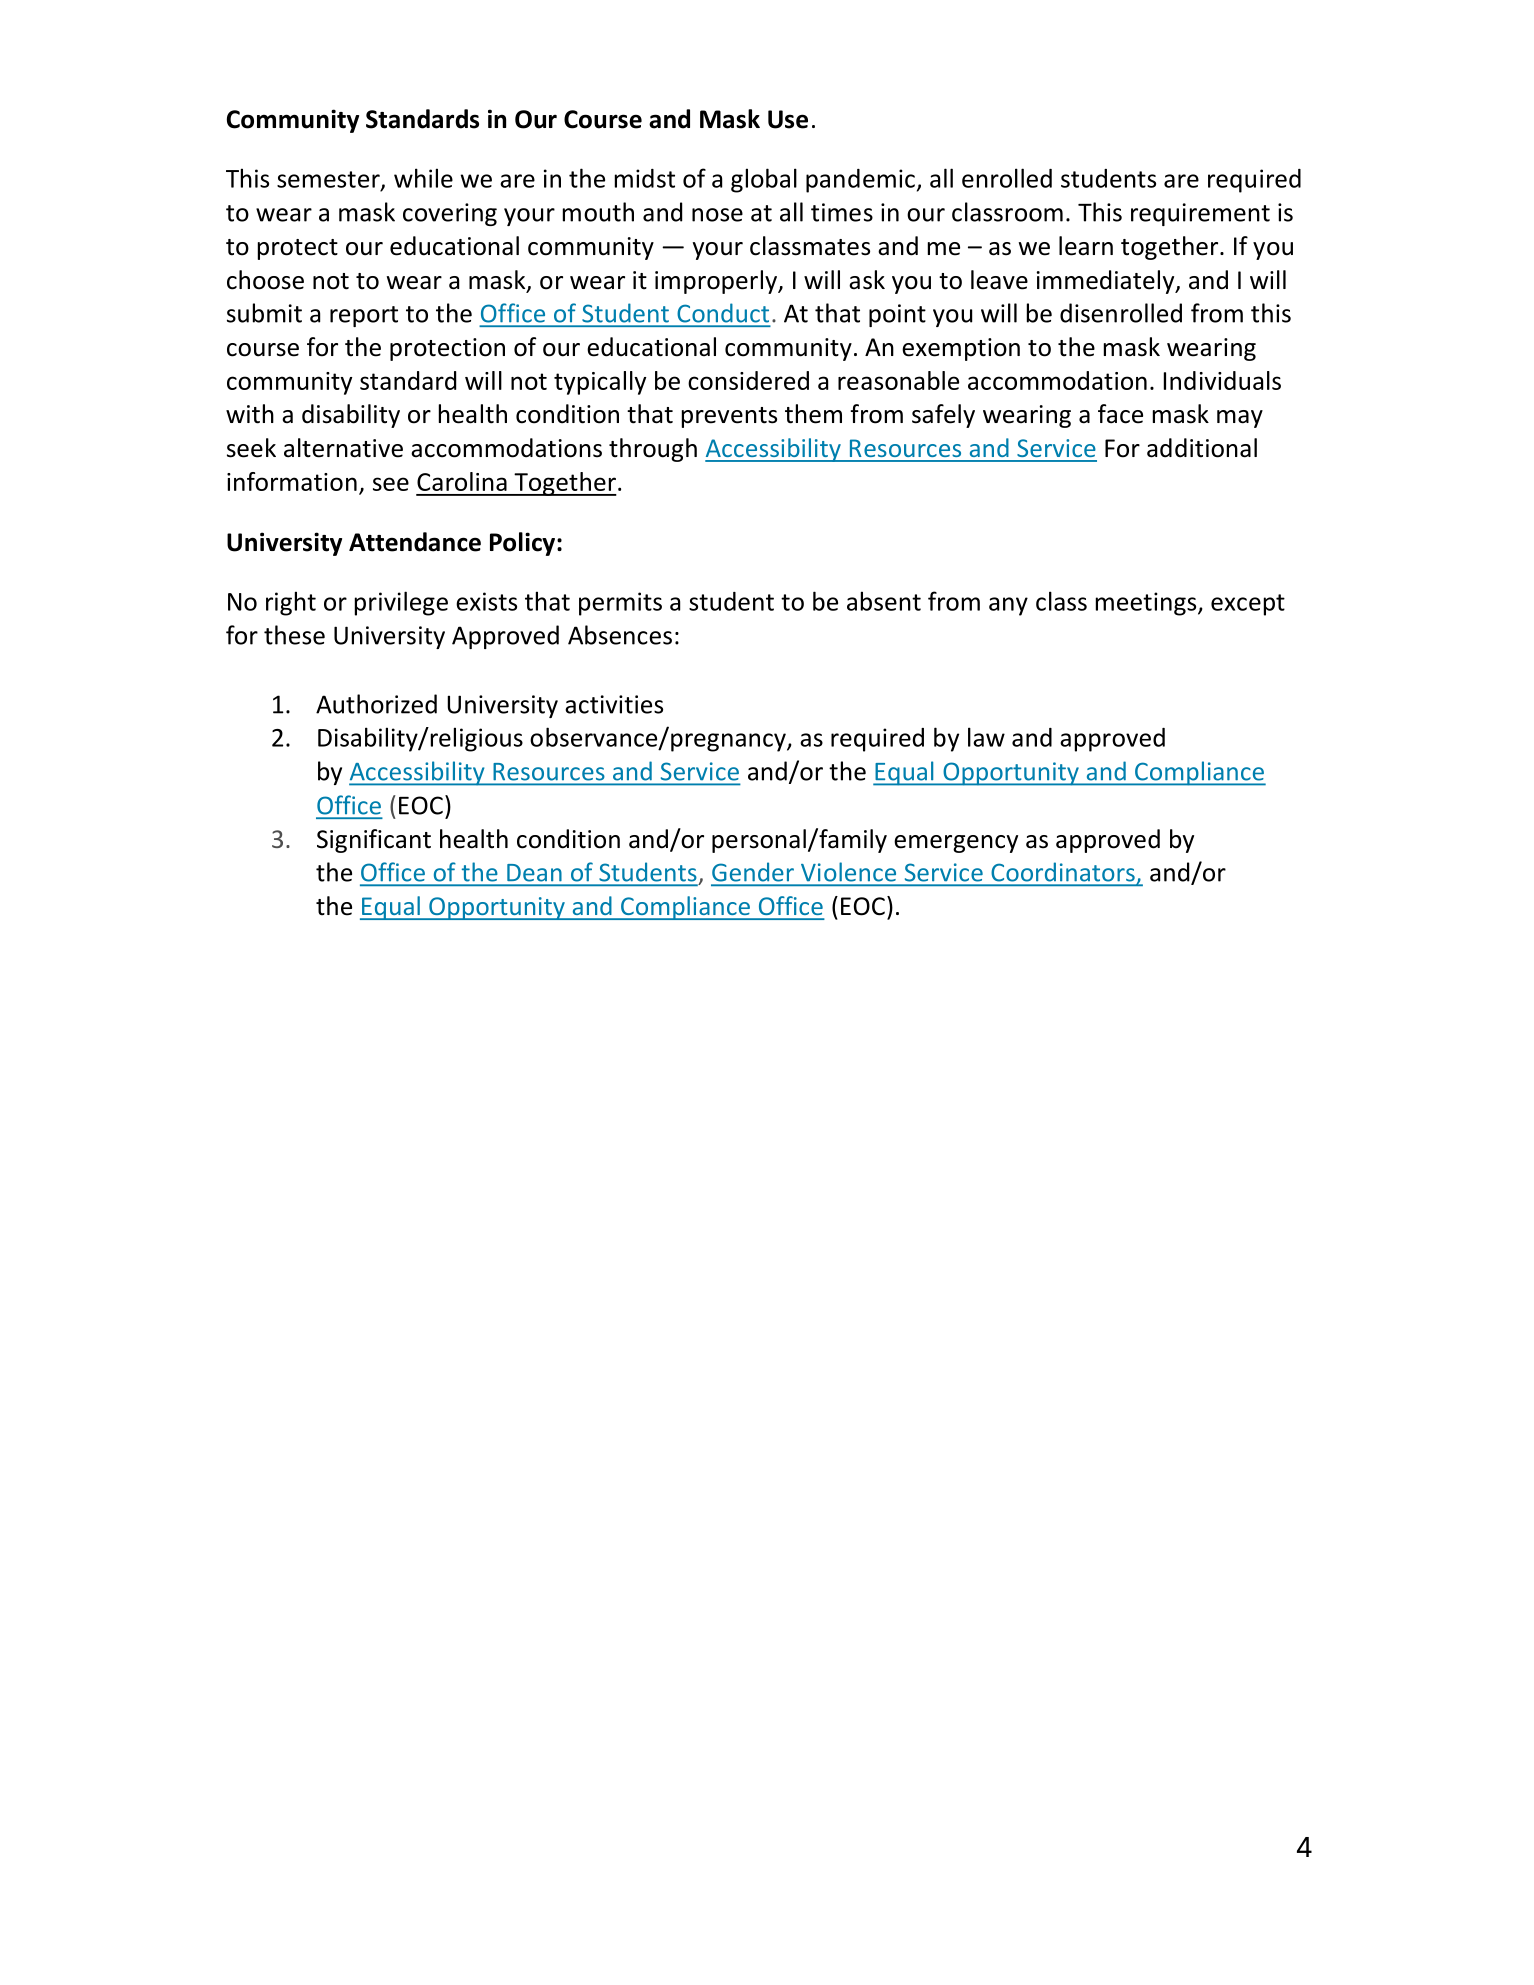 Image resolution: width=1534 pixels, height=1985 pixels. What do you see at coordinates (1202, 448) in the screenshot?
I see `additional` at bounding box center [1202, 448].
